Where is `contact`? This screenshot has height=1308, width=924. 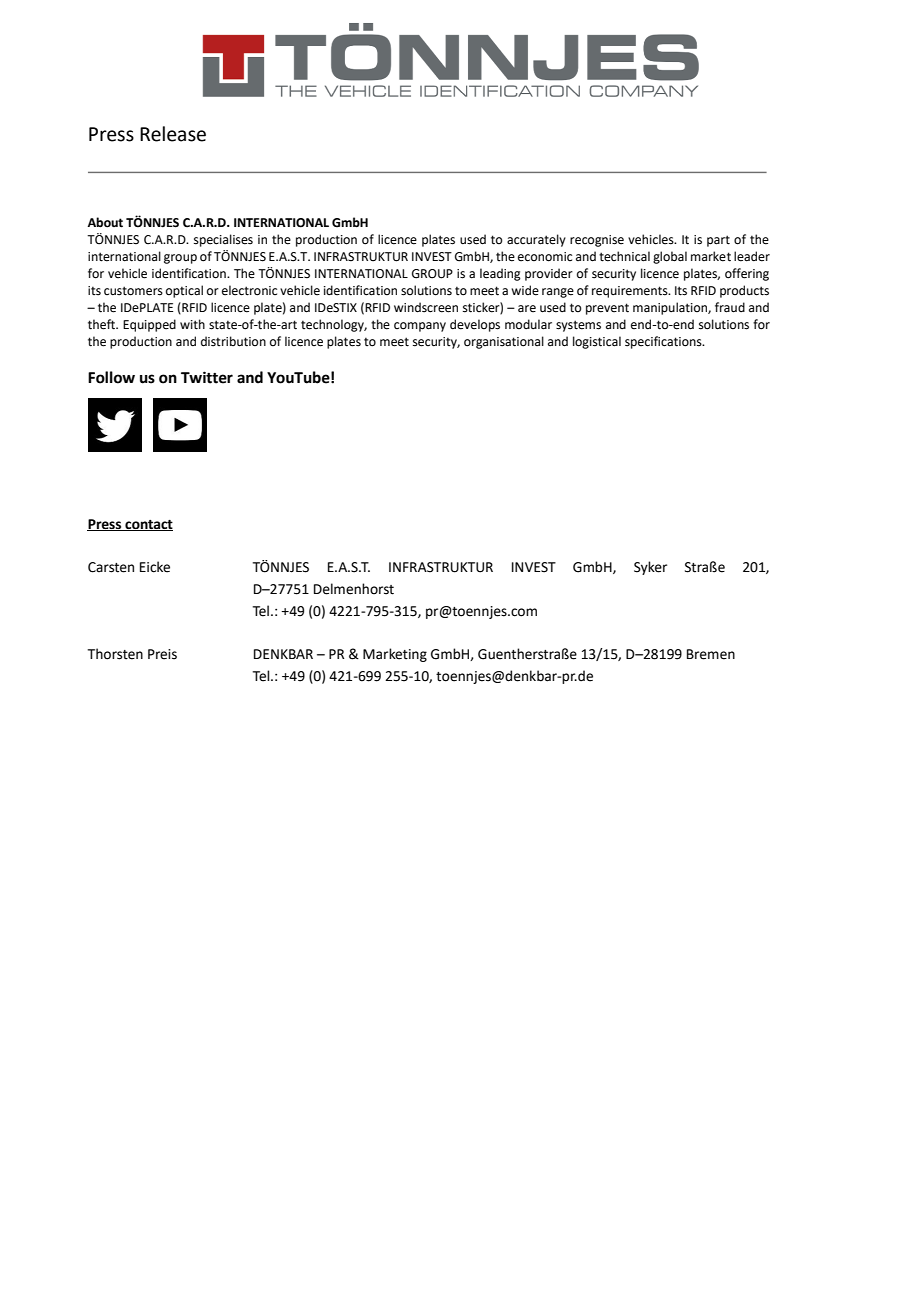
contact is located at coordinates (148, 525).
